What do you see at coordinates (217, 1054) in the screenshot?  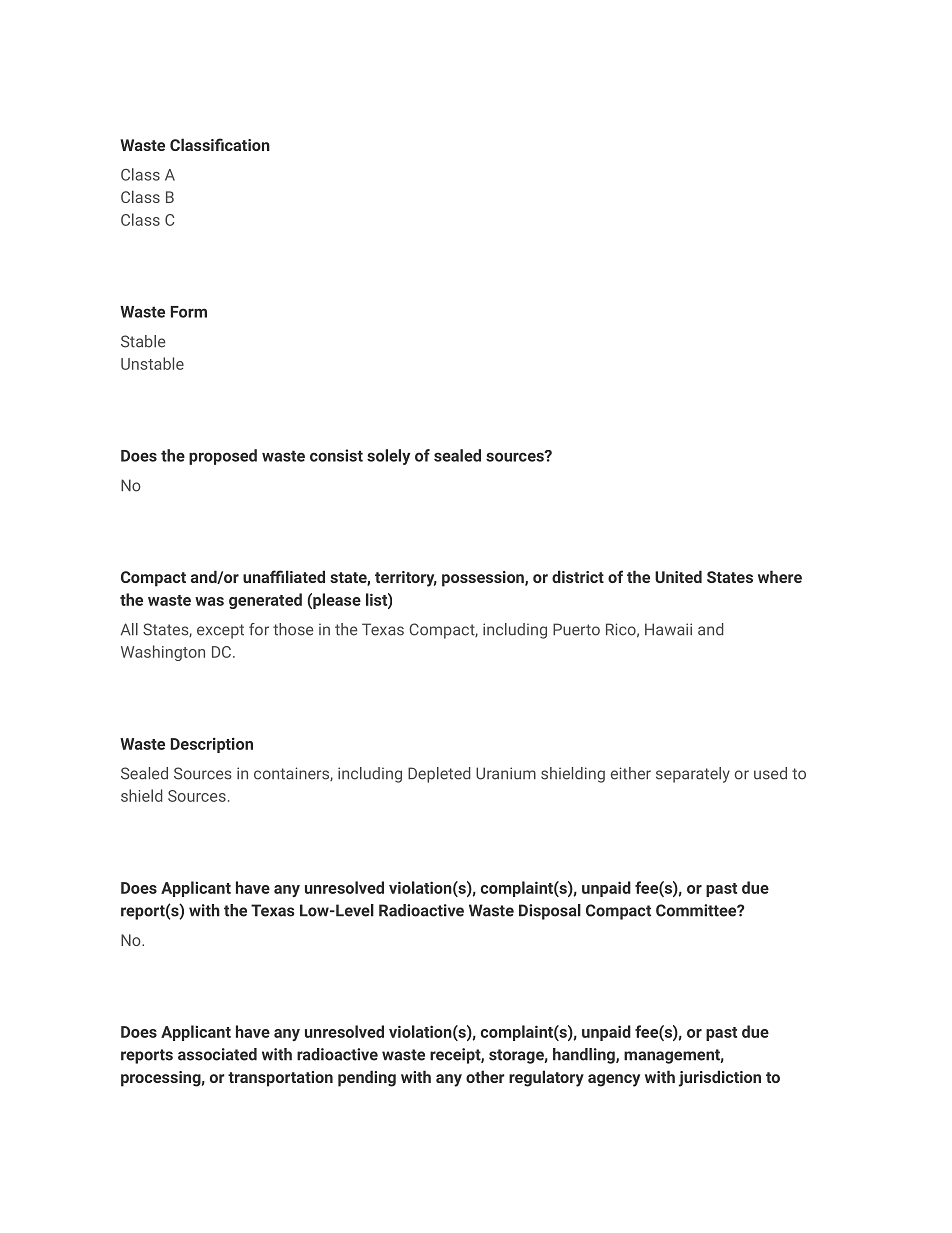 I see `associated` at bounding box center [217, 1054].
